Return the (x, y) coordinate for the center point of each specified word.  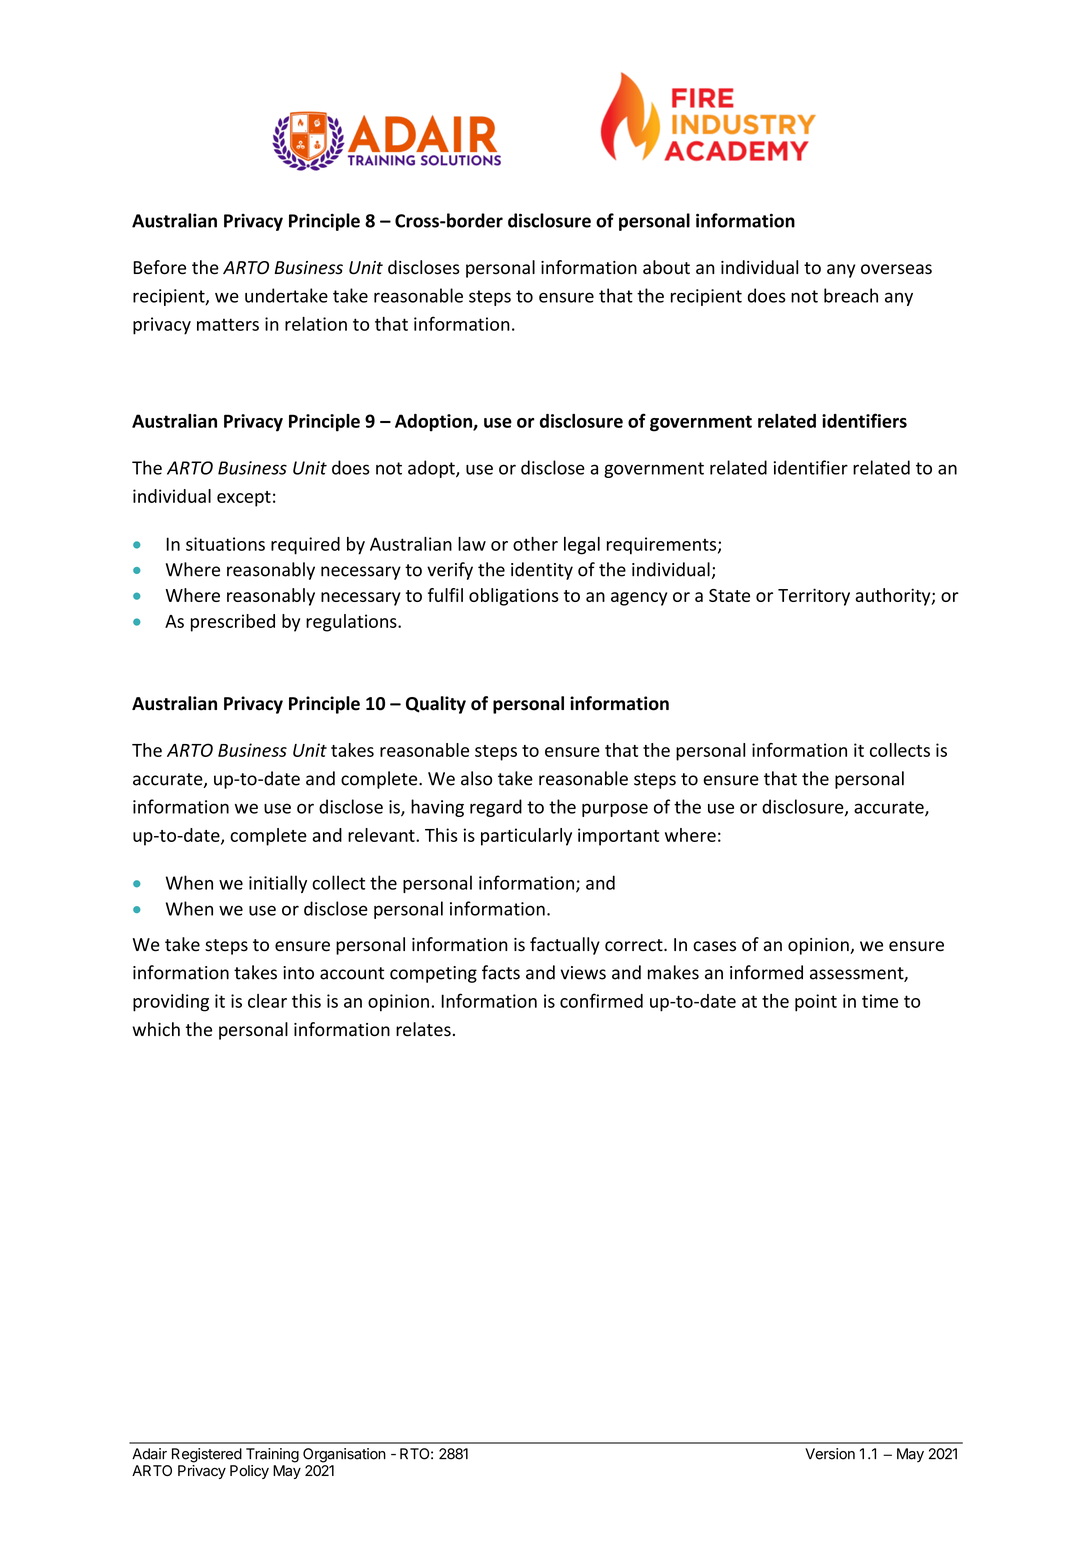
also (476, 778)
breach (851, 295)
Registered (207, 1455)
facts (501, 972)
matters (228, 324)
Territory (814, 597)
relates (423, 1029)
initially (278, 884)
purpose (615, 810)
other (535, 544)
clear (267, 1001)
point (816, 1003)
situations (225, 544)
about (666, 267)
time (880, 1001)
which (156, 1029)
